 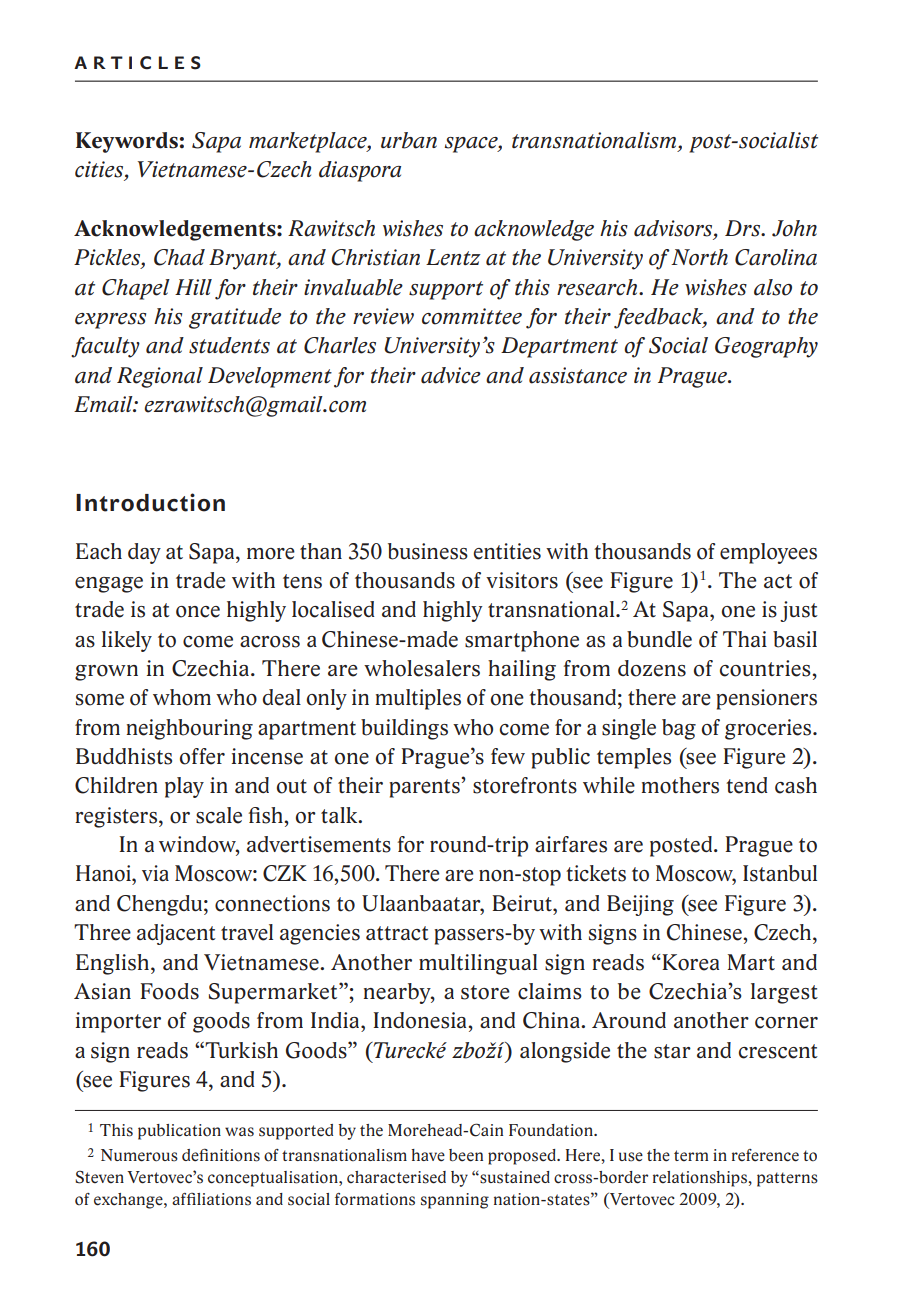 I want to click on urban, so click(x=409, y=140).
